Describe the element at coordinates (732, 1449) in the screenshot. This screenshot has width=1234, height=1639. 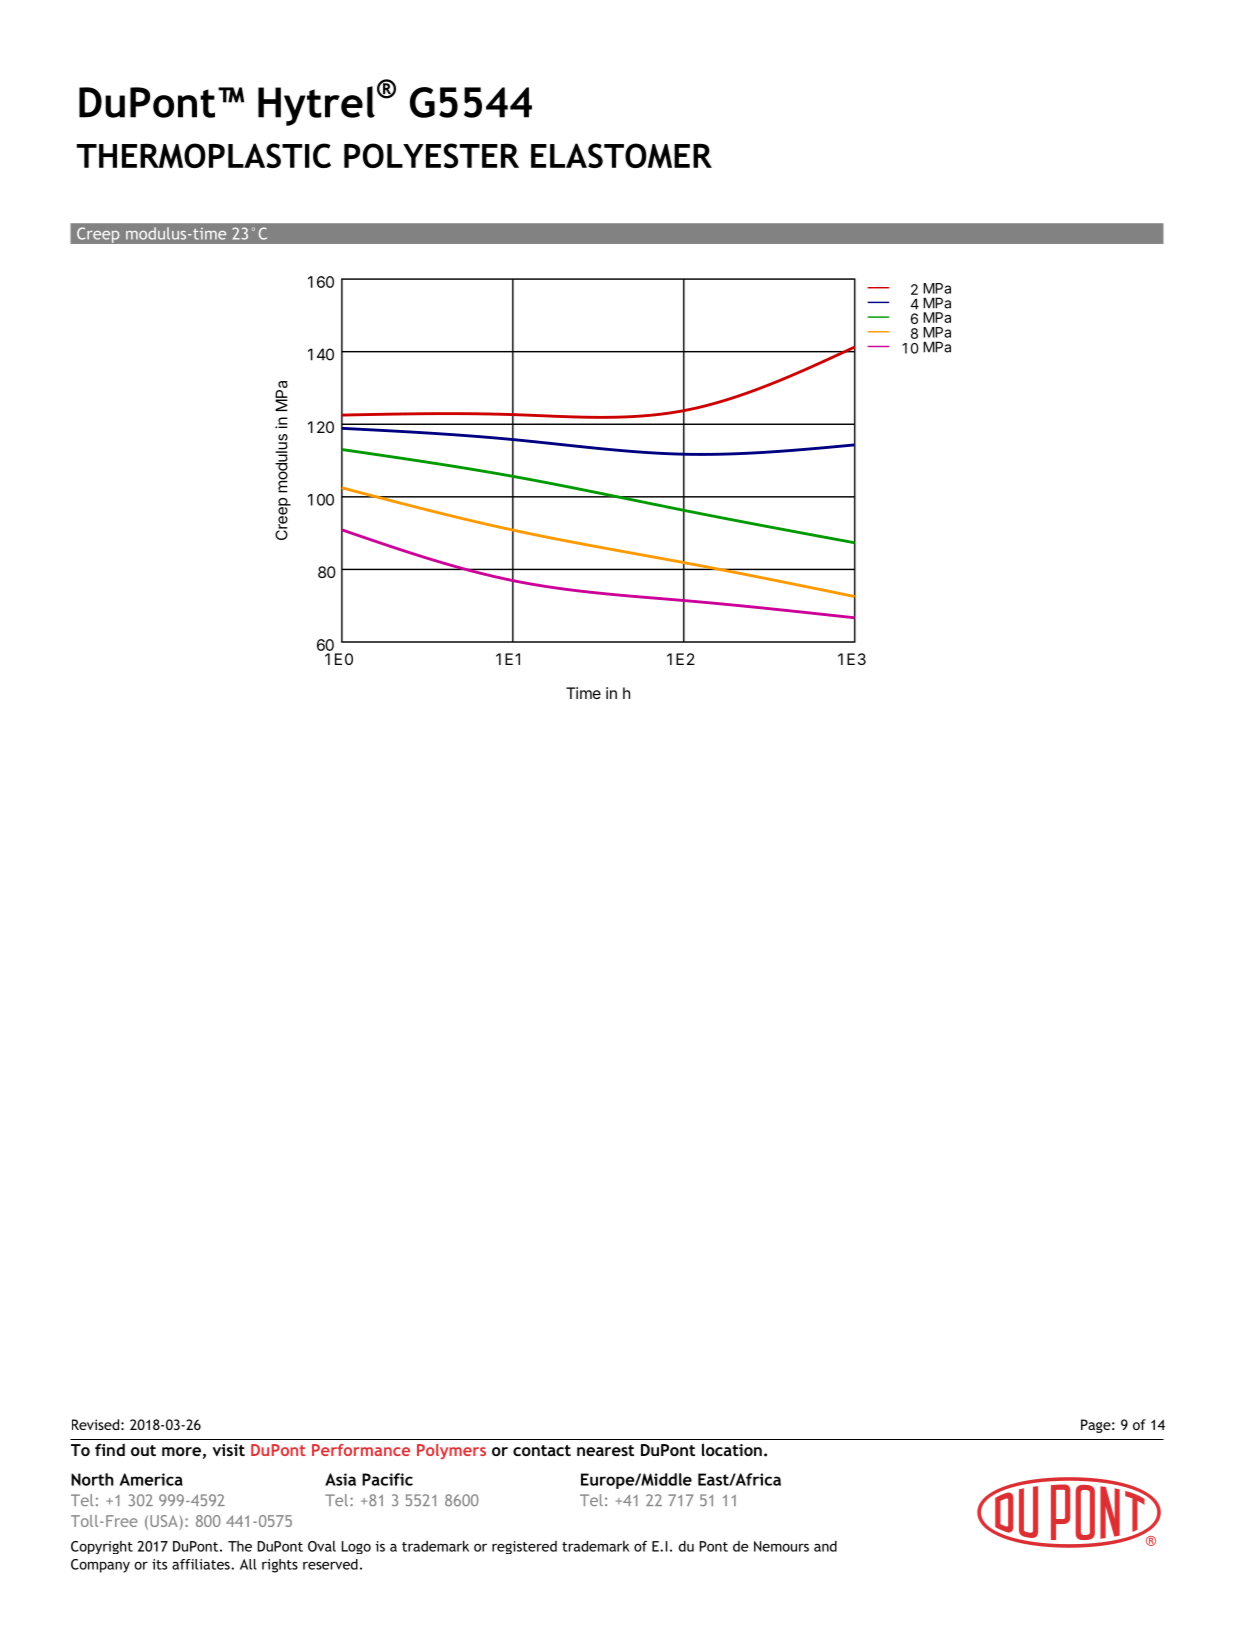
I see `location` at that location.
